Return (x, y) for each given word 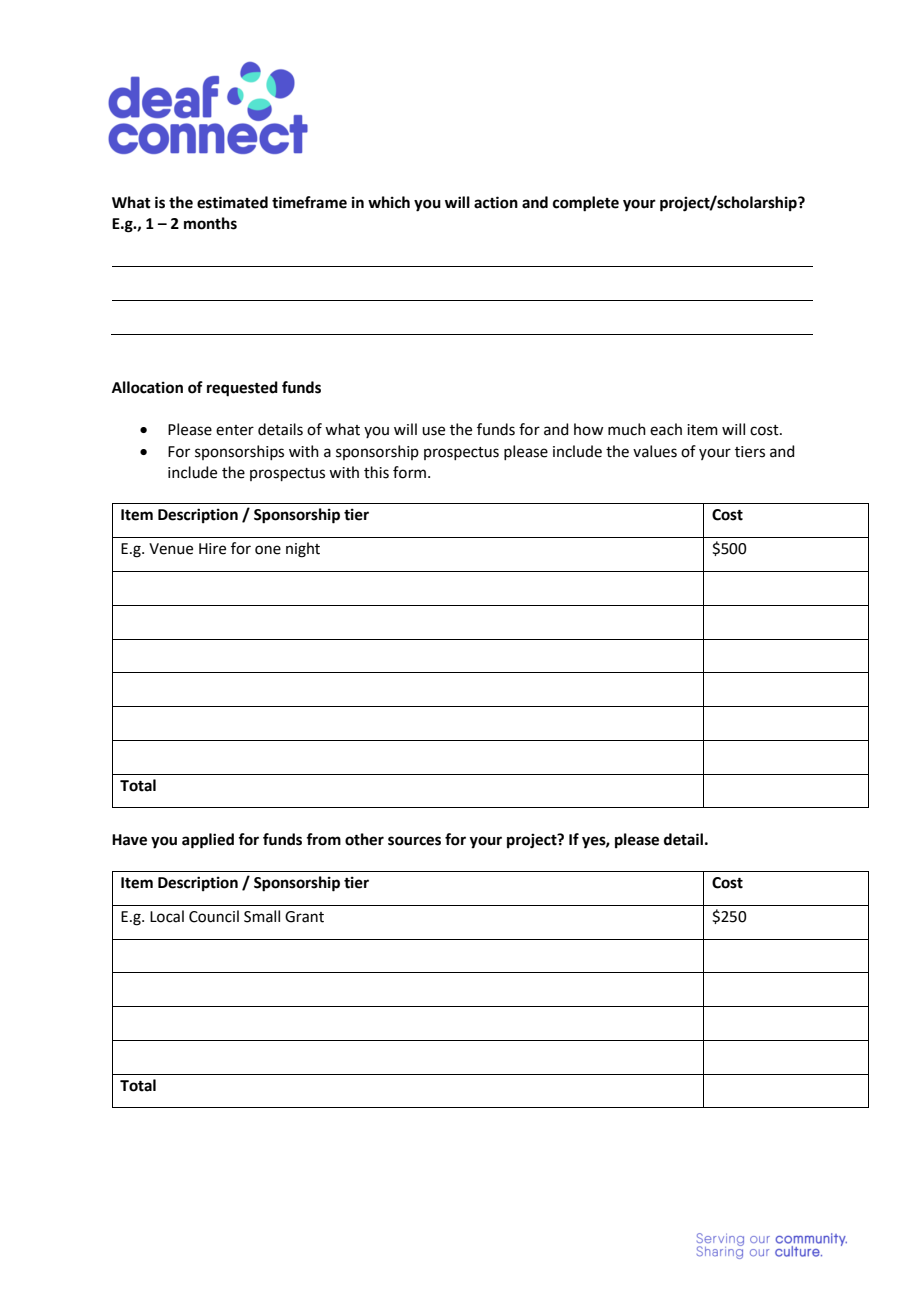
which (389, 202)
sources (414, 841)
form (409, 472)
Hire (212, 549)
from (323, 839)
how (588, 429)
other (364, 839)
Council (214, 916)
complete (586, 204)
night (303, 550)
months (210, 223)
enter (235, 430)
